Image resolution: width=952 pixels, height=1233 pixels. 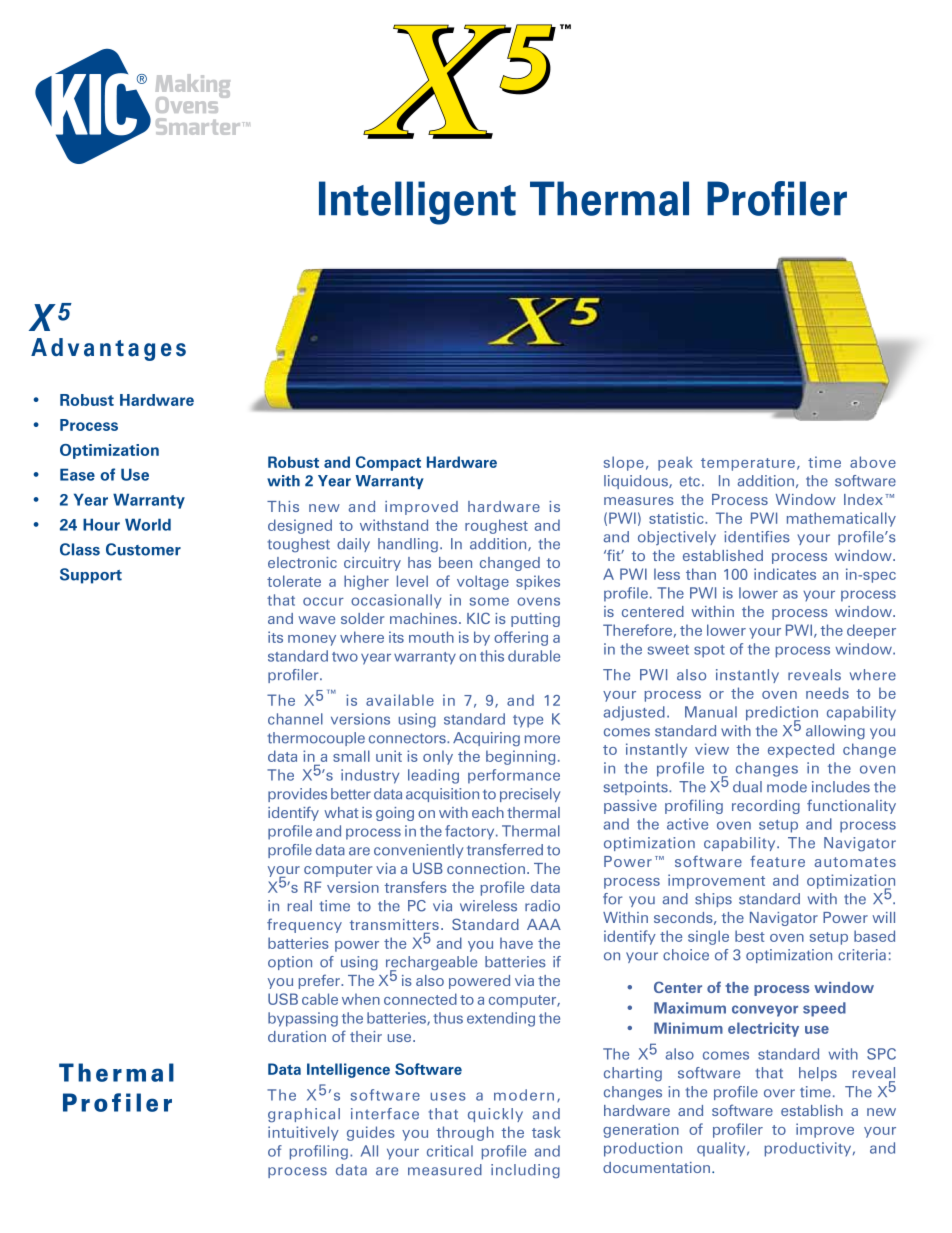 I want to click on Intelligent, so click(x=417, y=203).
